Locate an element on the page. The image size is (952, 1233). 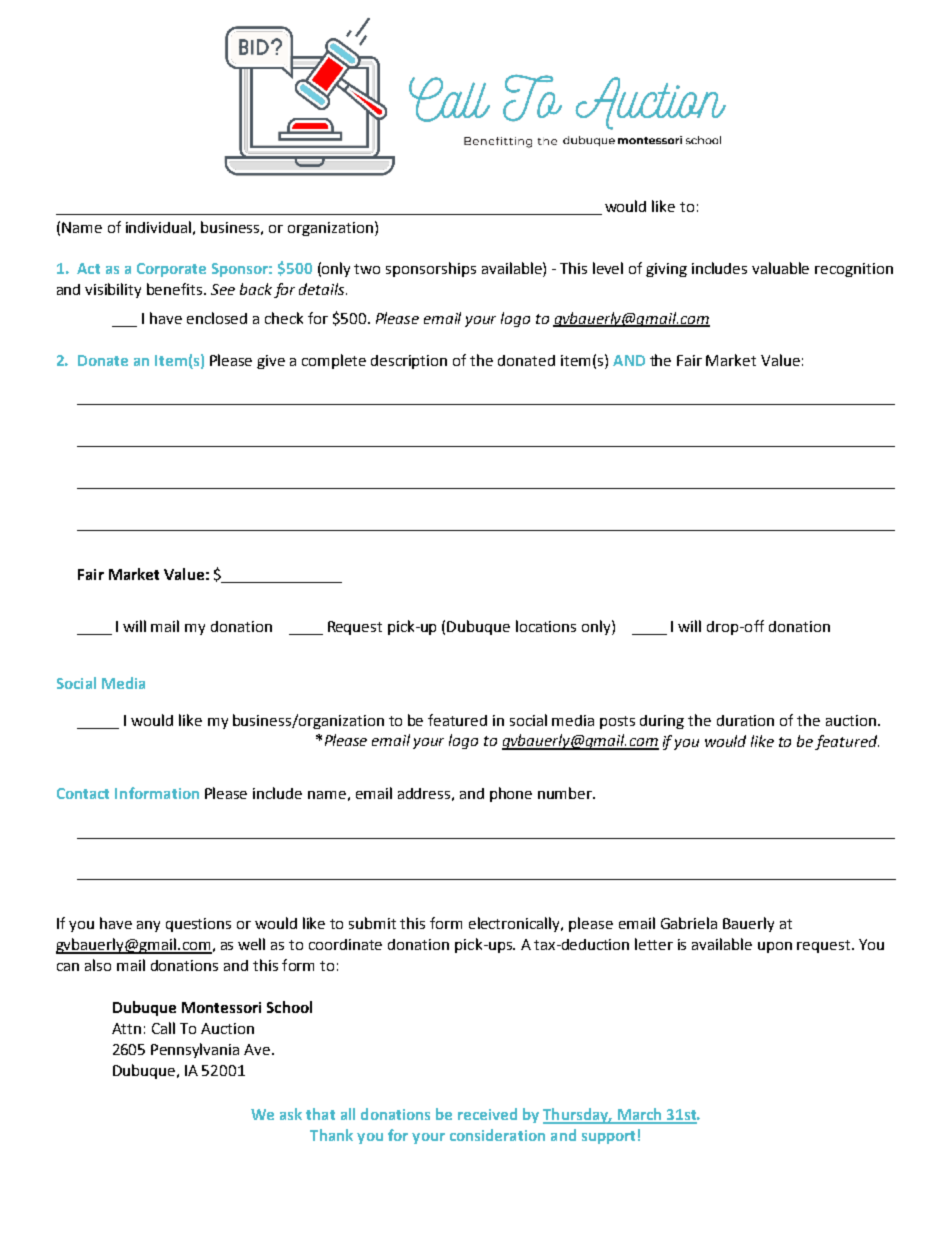
give is located at coordinates (271, 362).
